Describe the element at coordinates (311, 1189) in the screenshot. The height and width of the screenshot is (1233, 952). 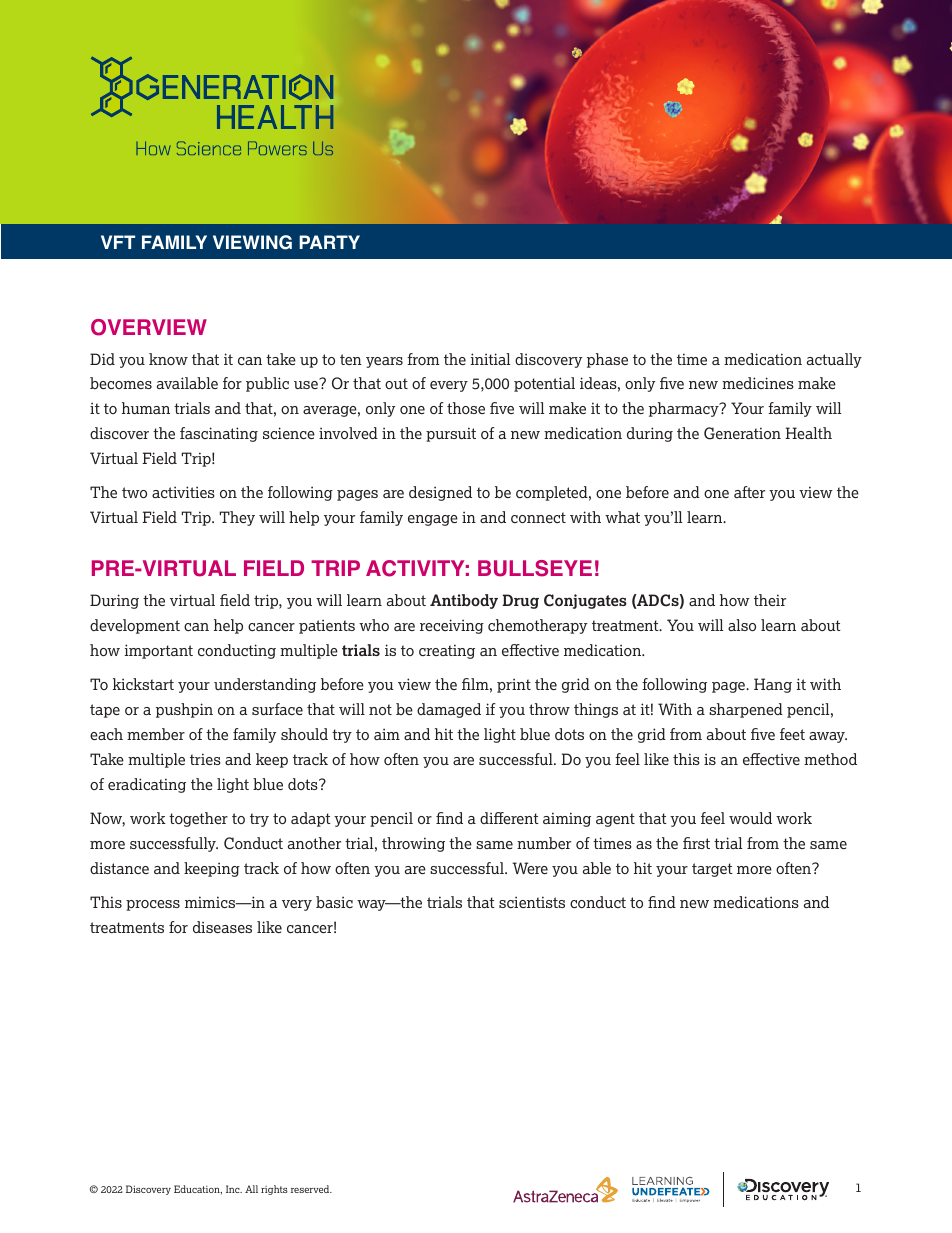
I see `reserved` at that location.
